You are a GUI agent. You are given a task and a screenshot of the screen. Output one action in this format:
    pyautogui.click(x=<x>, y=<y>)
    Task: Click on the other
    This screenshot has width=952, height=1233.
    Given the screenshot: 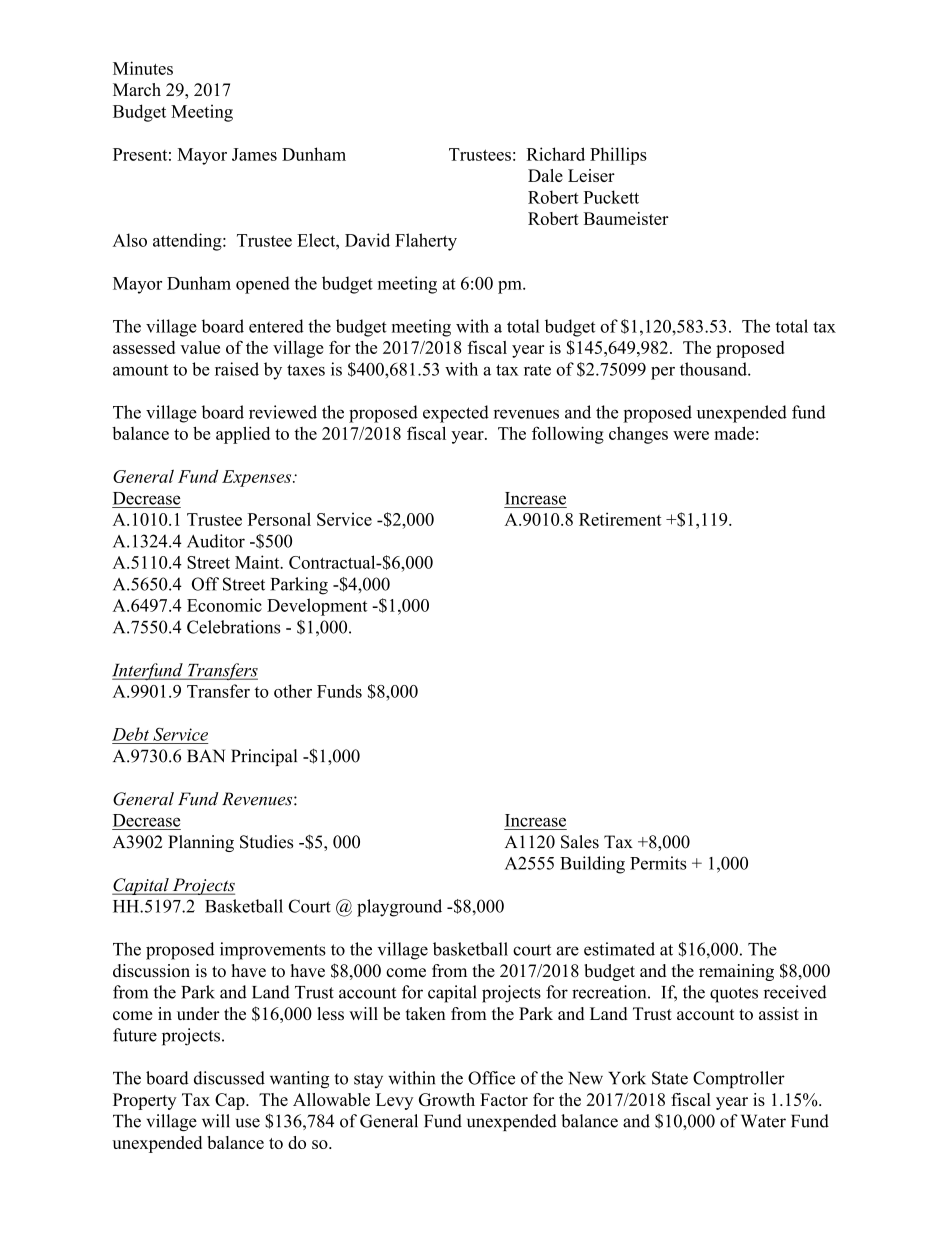 What is the action you would take?
    pyautogui.click(x=293, y=691)
